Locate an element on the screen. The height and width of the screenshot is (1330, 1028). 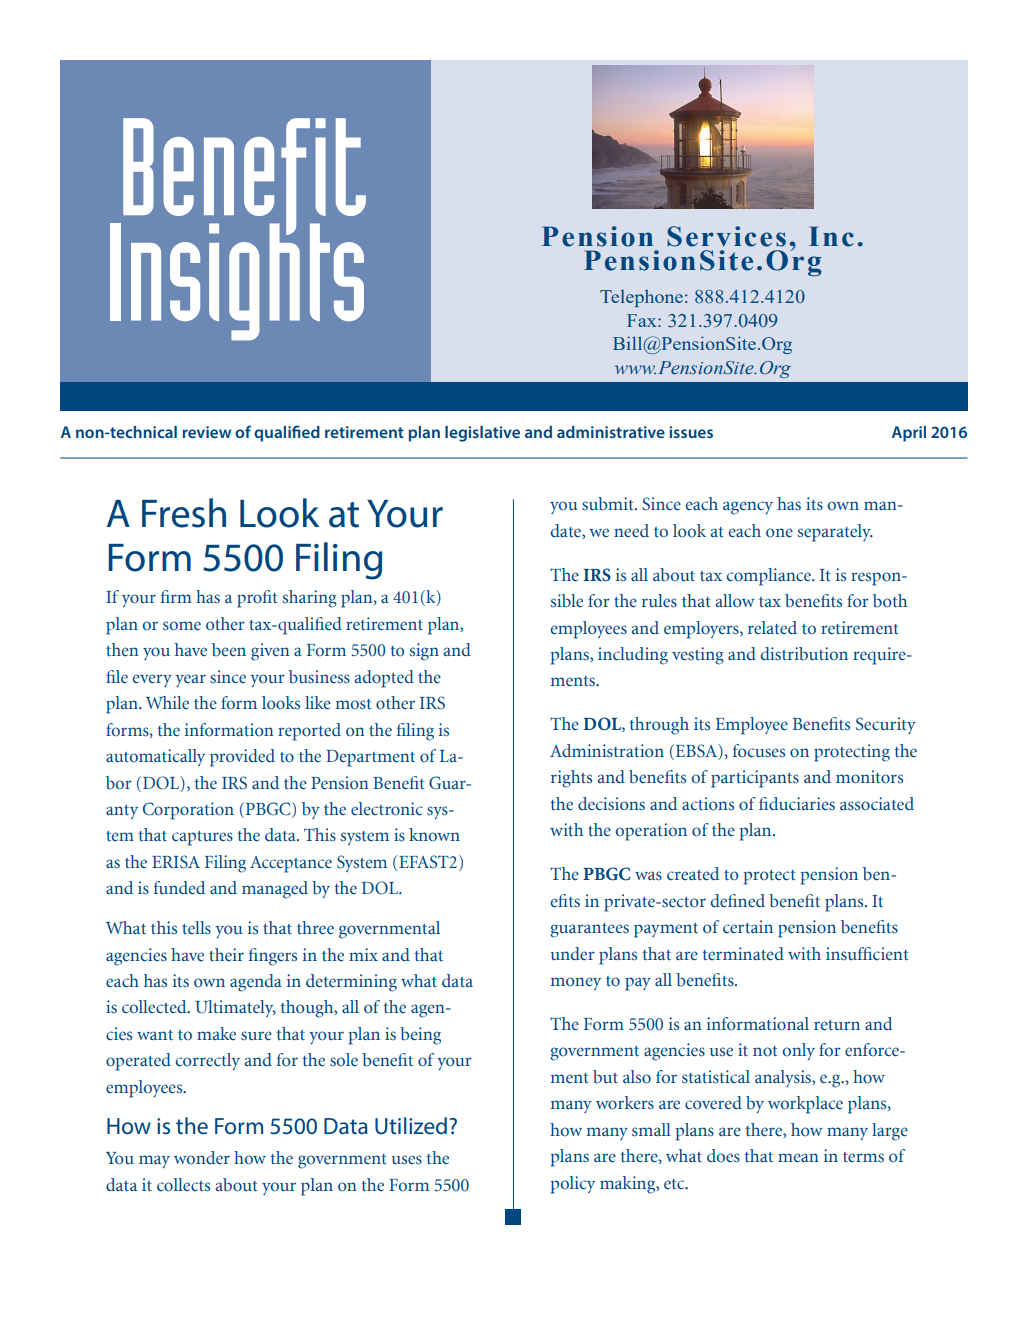
wonder is located at coordinates (202, 1158).
